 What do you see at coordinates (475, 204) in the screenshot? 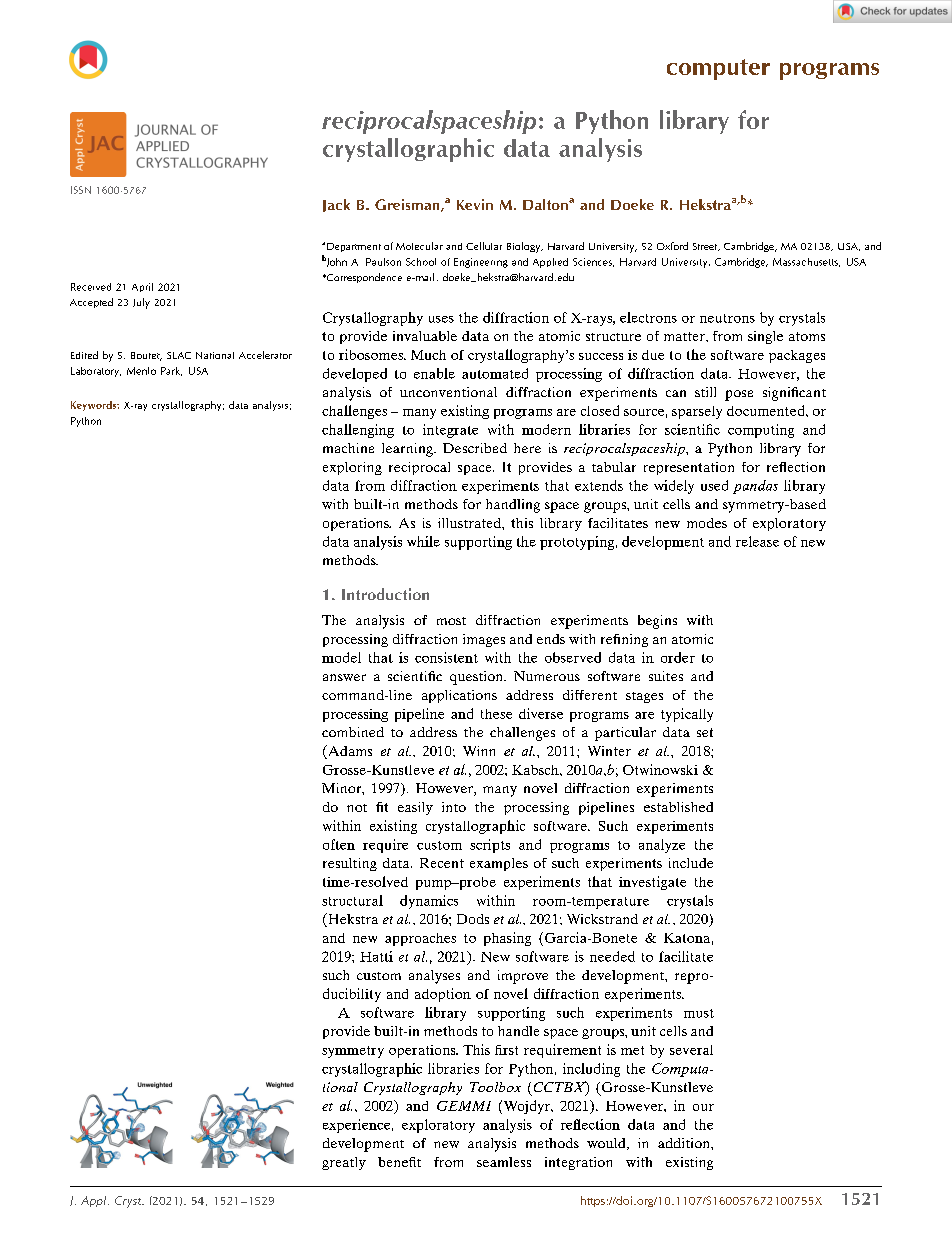
I see `Kevin` at bounding box center [475, 204].
